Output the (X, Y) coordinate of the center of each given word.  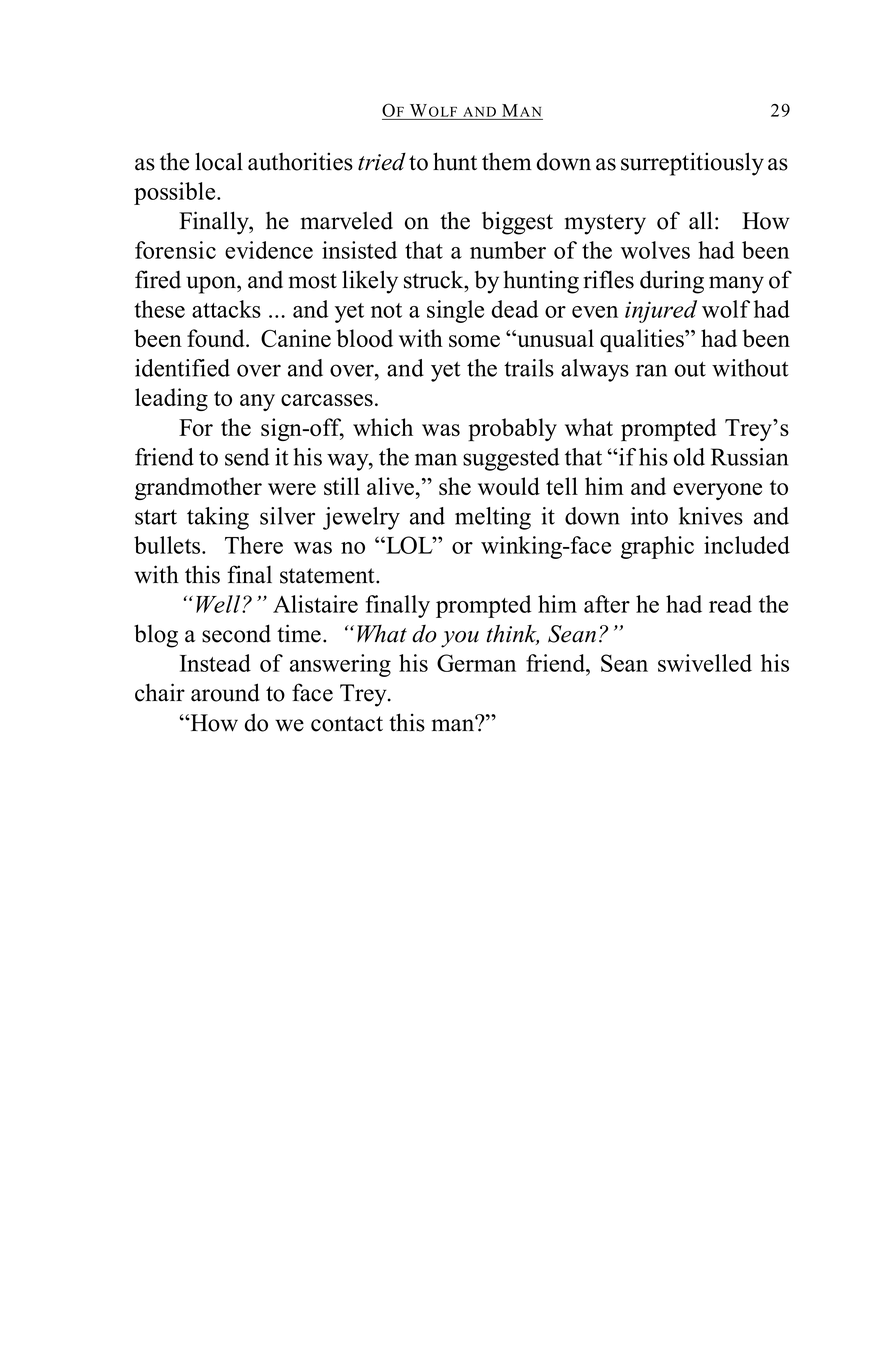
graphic (657, 547)
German (476, 663)
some (474, 341)
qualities (643, 341)
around (225, 692)
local (219, 161)
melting (493, 518)
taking (218, 518)
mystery (605, 224)
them (507, 162)
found (217, 338)
